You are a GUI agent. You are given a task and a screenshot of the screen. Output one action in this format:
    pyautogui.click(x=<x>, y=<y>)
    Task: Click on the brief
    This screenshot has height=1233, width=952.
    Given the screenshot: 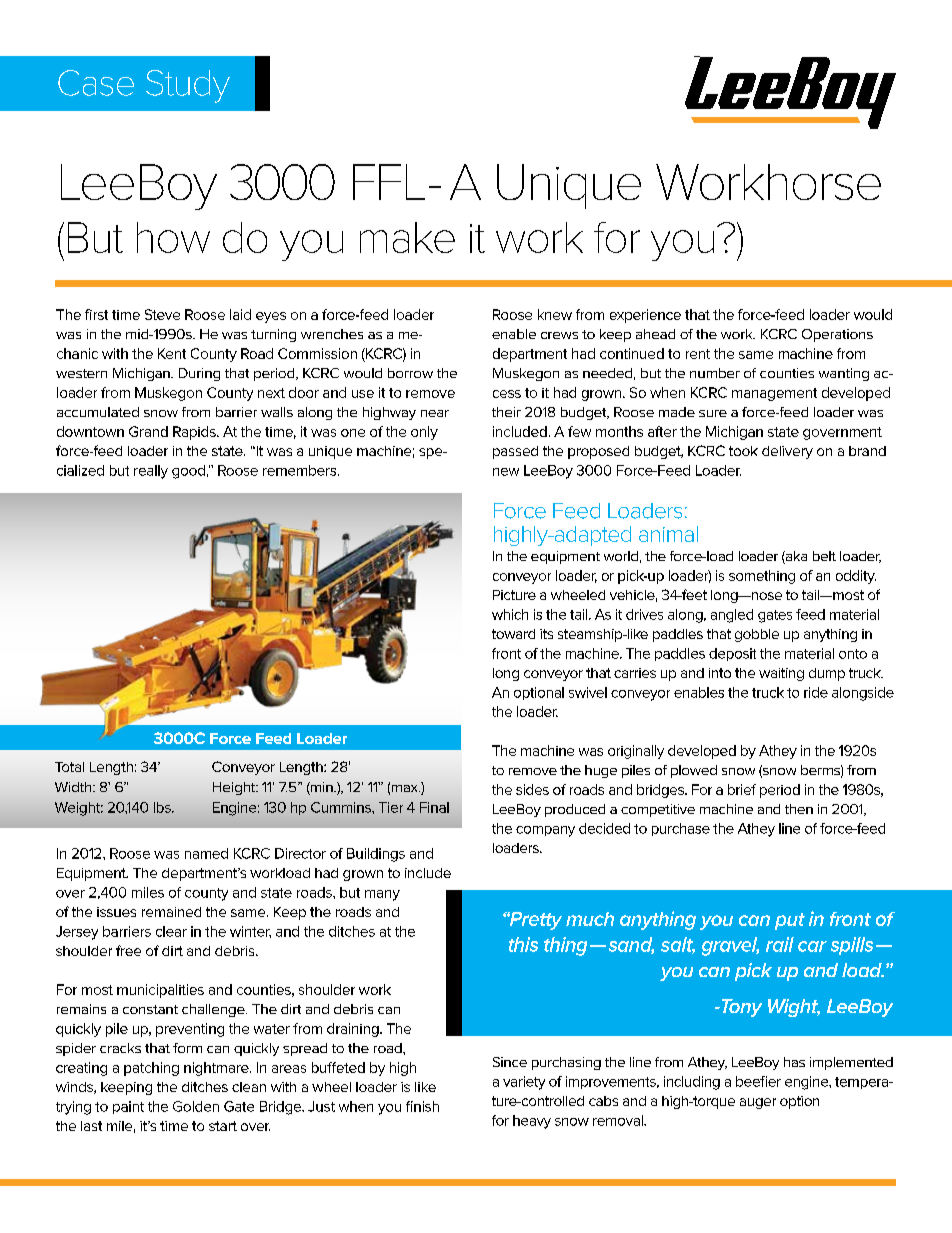 What is the action you would take?
    pyautogui.click(x=742, y=789)
